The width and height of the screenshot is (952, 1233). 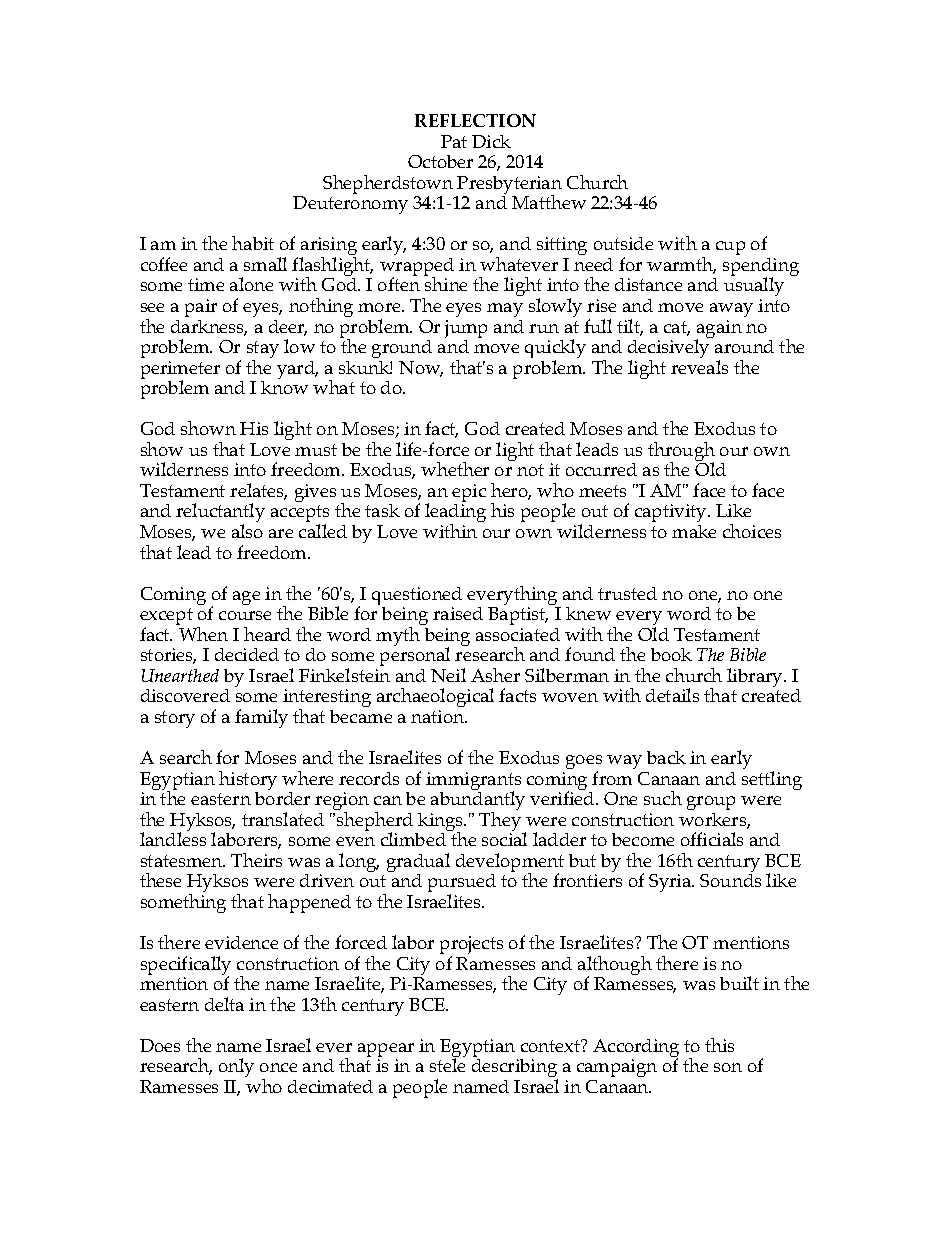 What do you see at coordinates (681, 453) in the screenshot?
I see `through` at bounding box center [681, 453].
